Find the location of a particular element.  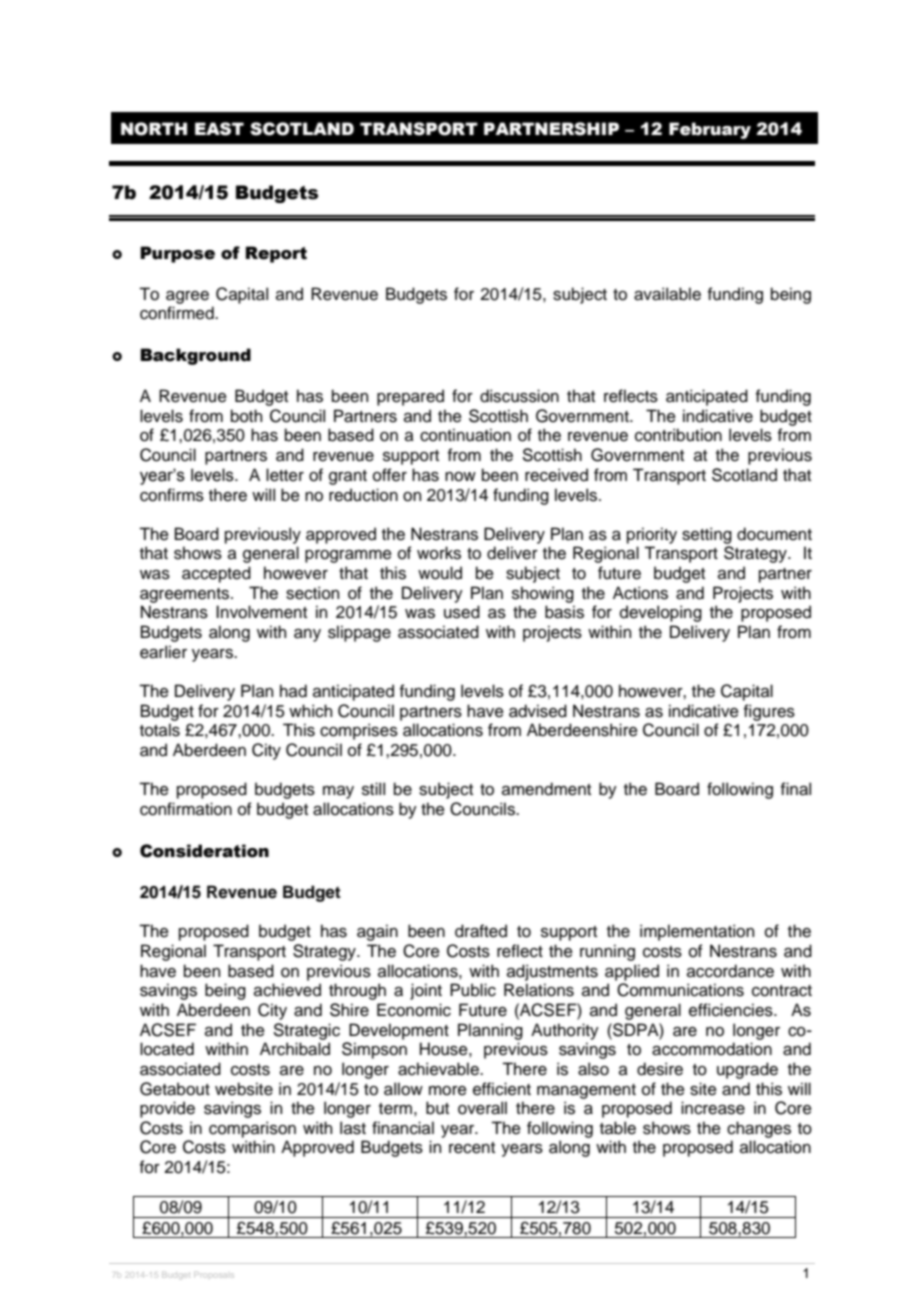

drafted is located at coordinates (481, 931).
